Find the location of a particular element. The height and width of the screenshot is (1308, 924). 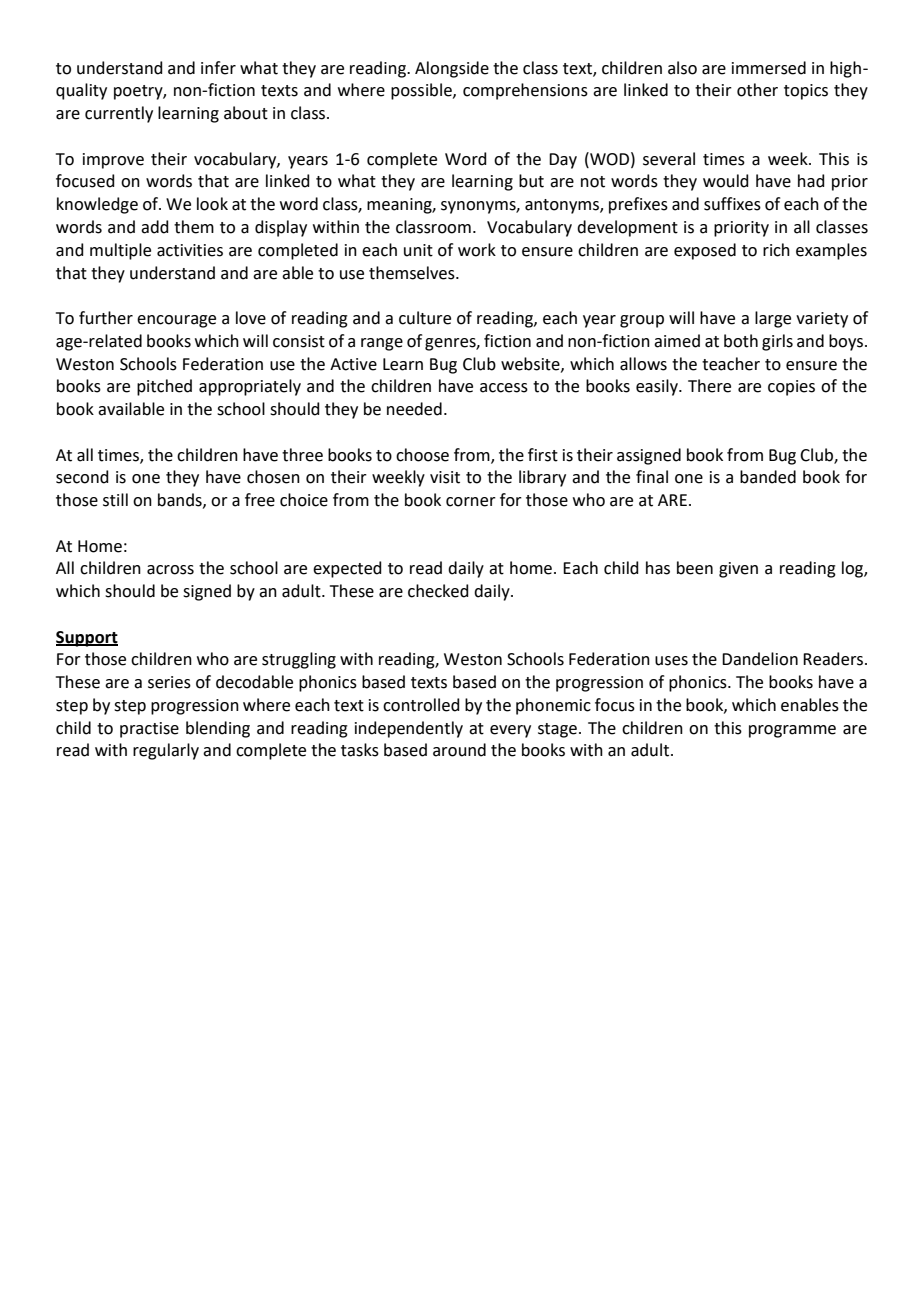

activities is located at coordinates (190, 250).
